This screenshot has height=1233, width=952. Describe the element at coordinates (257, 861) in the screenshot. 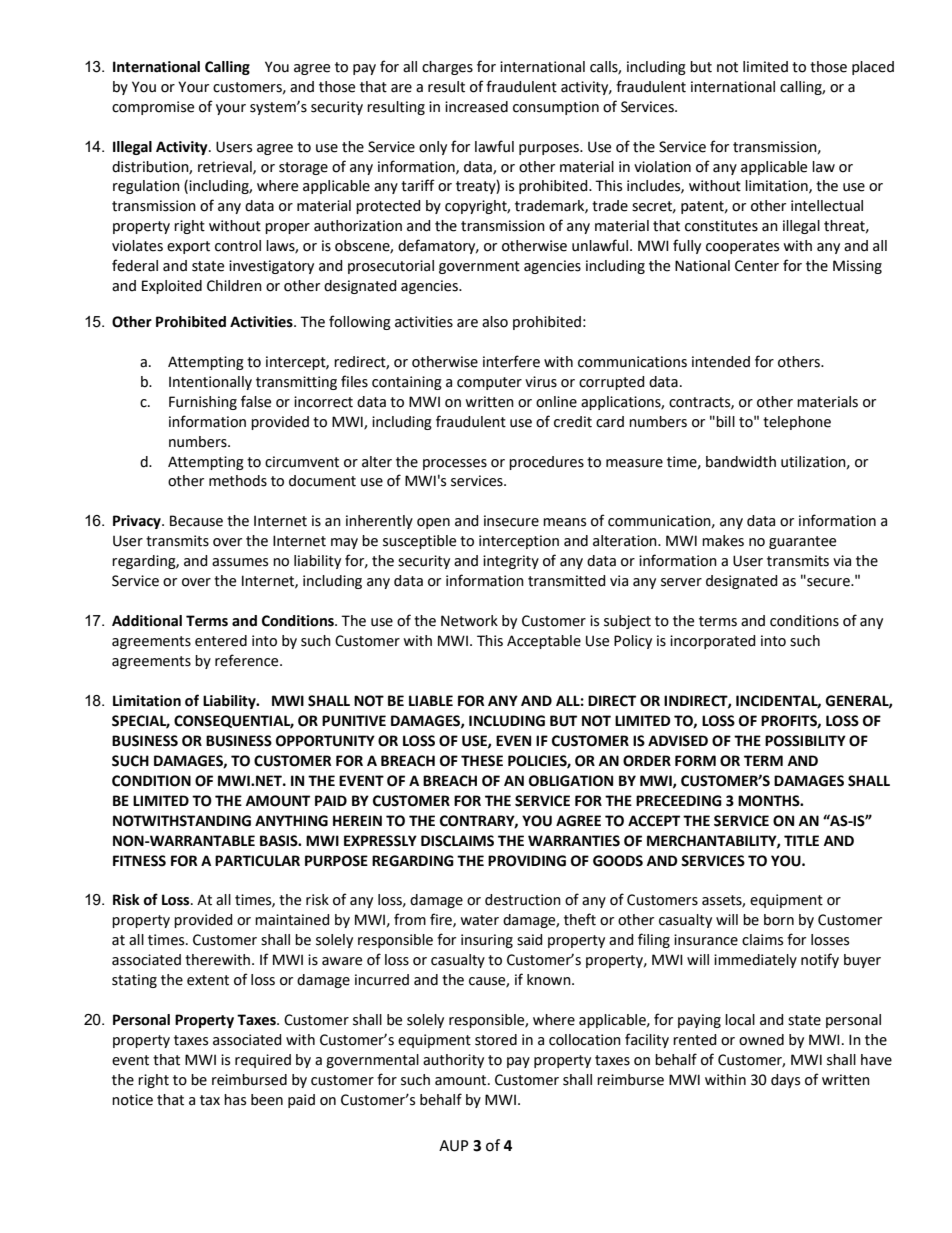

I see `PARTICULAR` at that location.
